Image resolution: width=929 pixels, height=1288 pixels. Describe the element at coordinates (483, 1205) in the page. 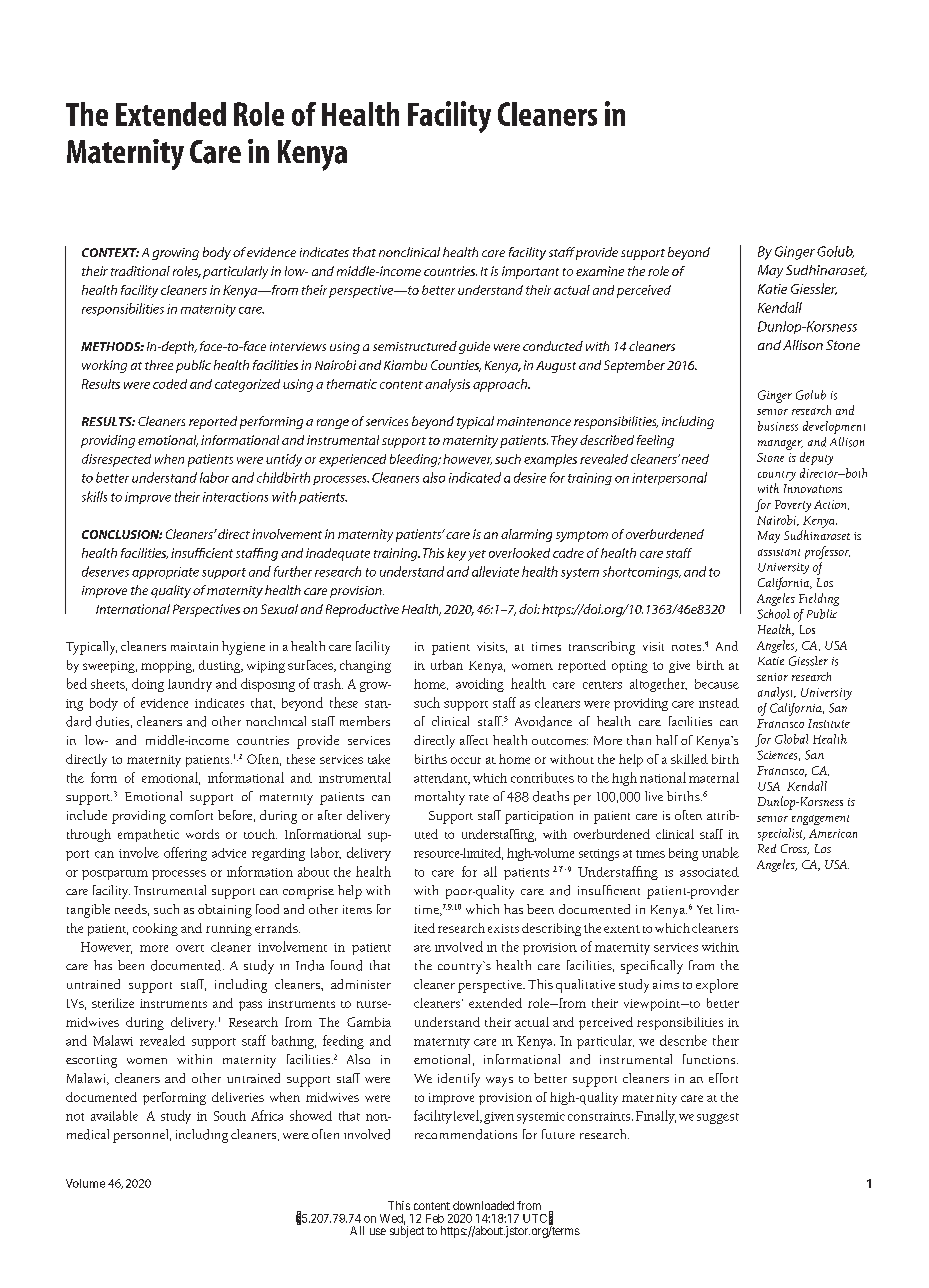

I see `downloaded` at that location.
